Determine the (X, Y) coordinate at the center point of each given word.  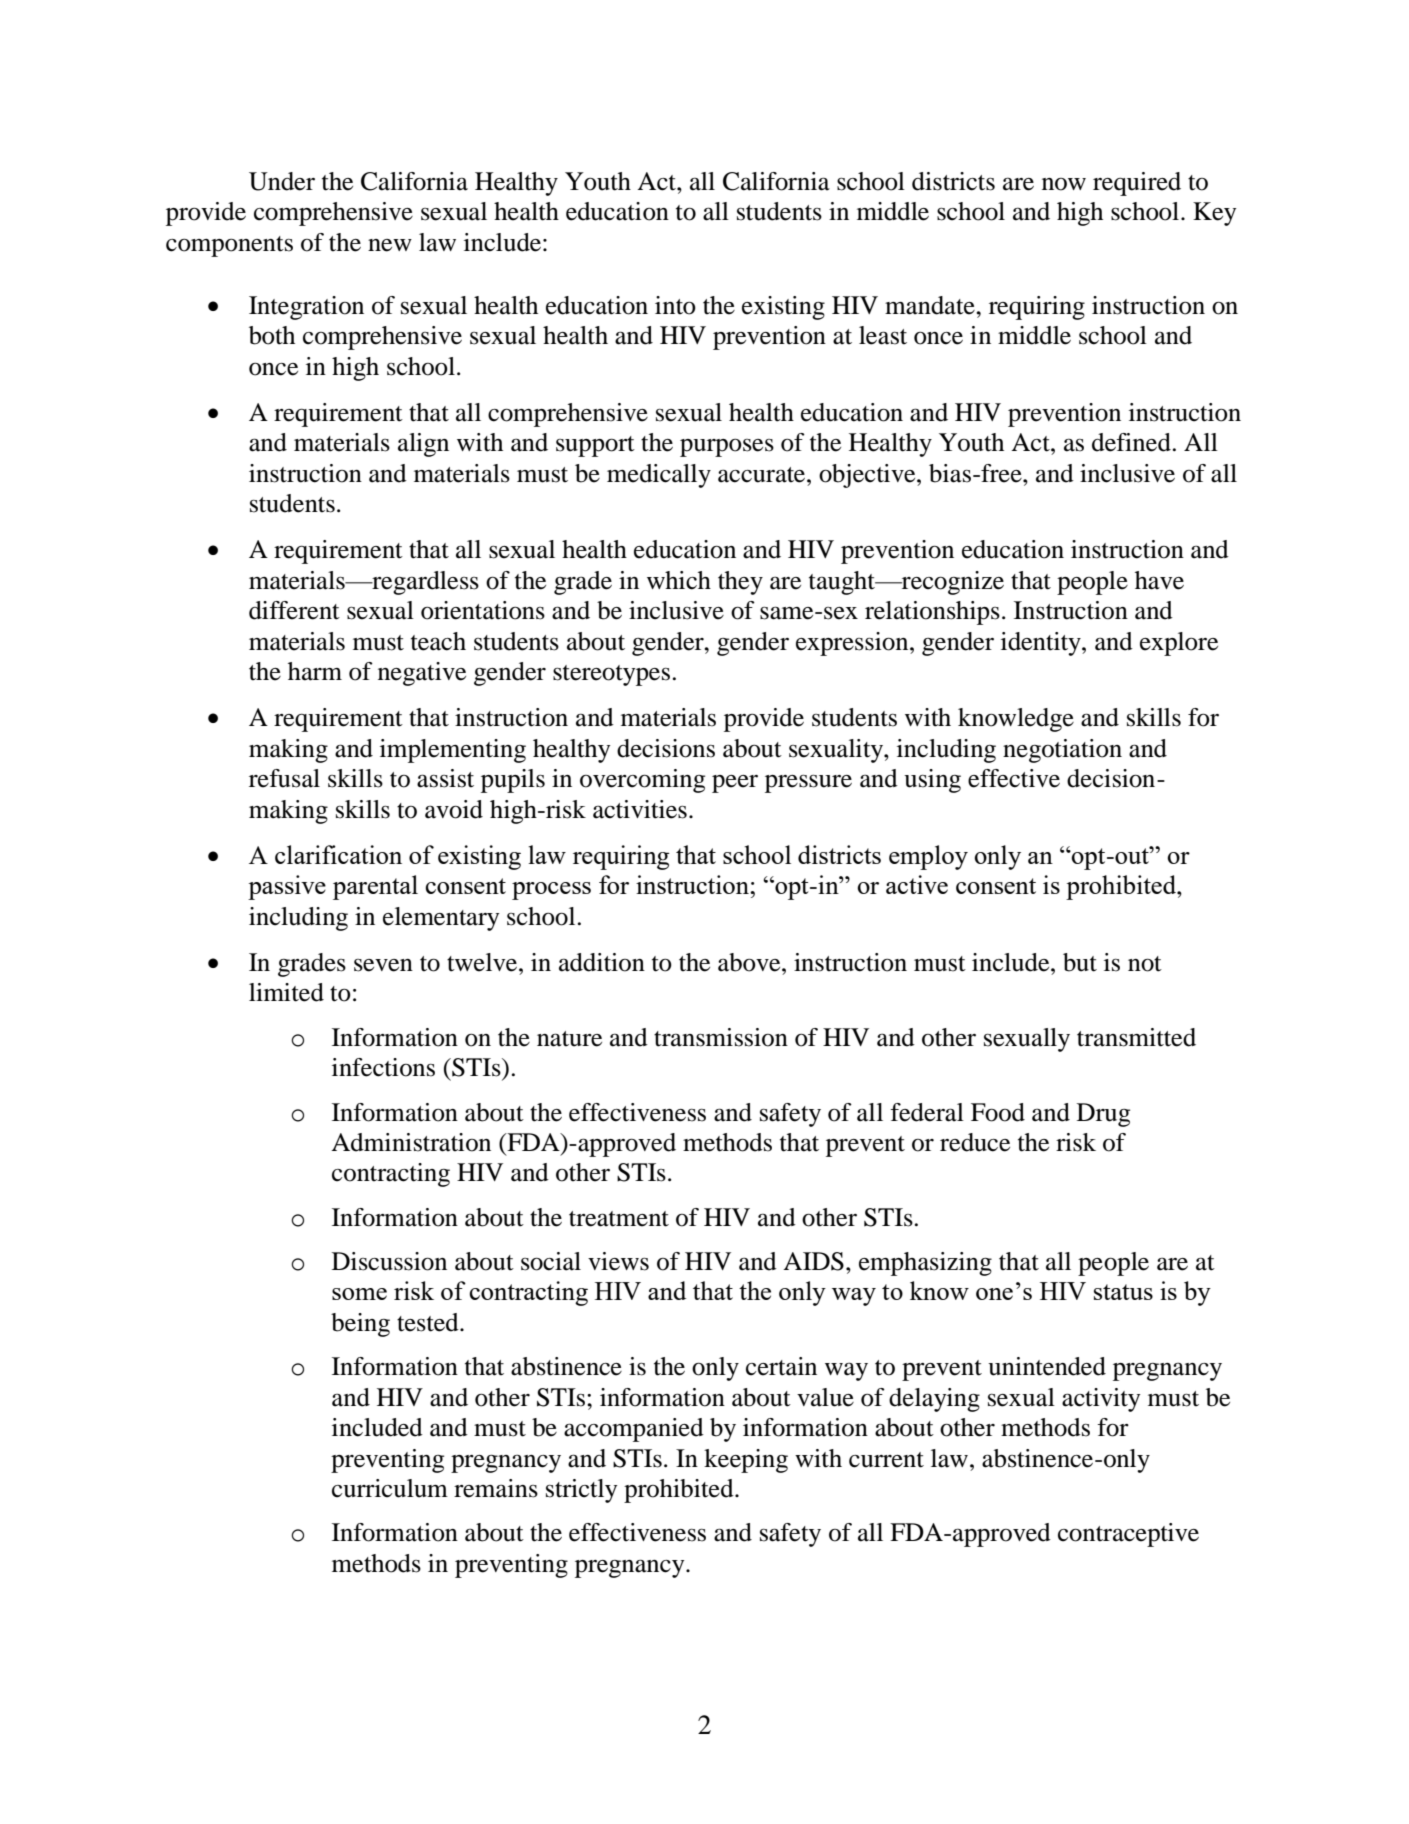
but (1080, 962)
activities (640, 809)
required (1137, 184)
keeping (746, 1461)
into (675, 305)
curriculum (390, 1488)
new (390, 245)
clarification (338, 854)
